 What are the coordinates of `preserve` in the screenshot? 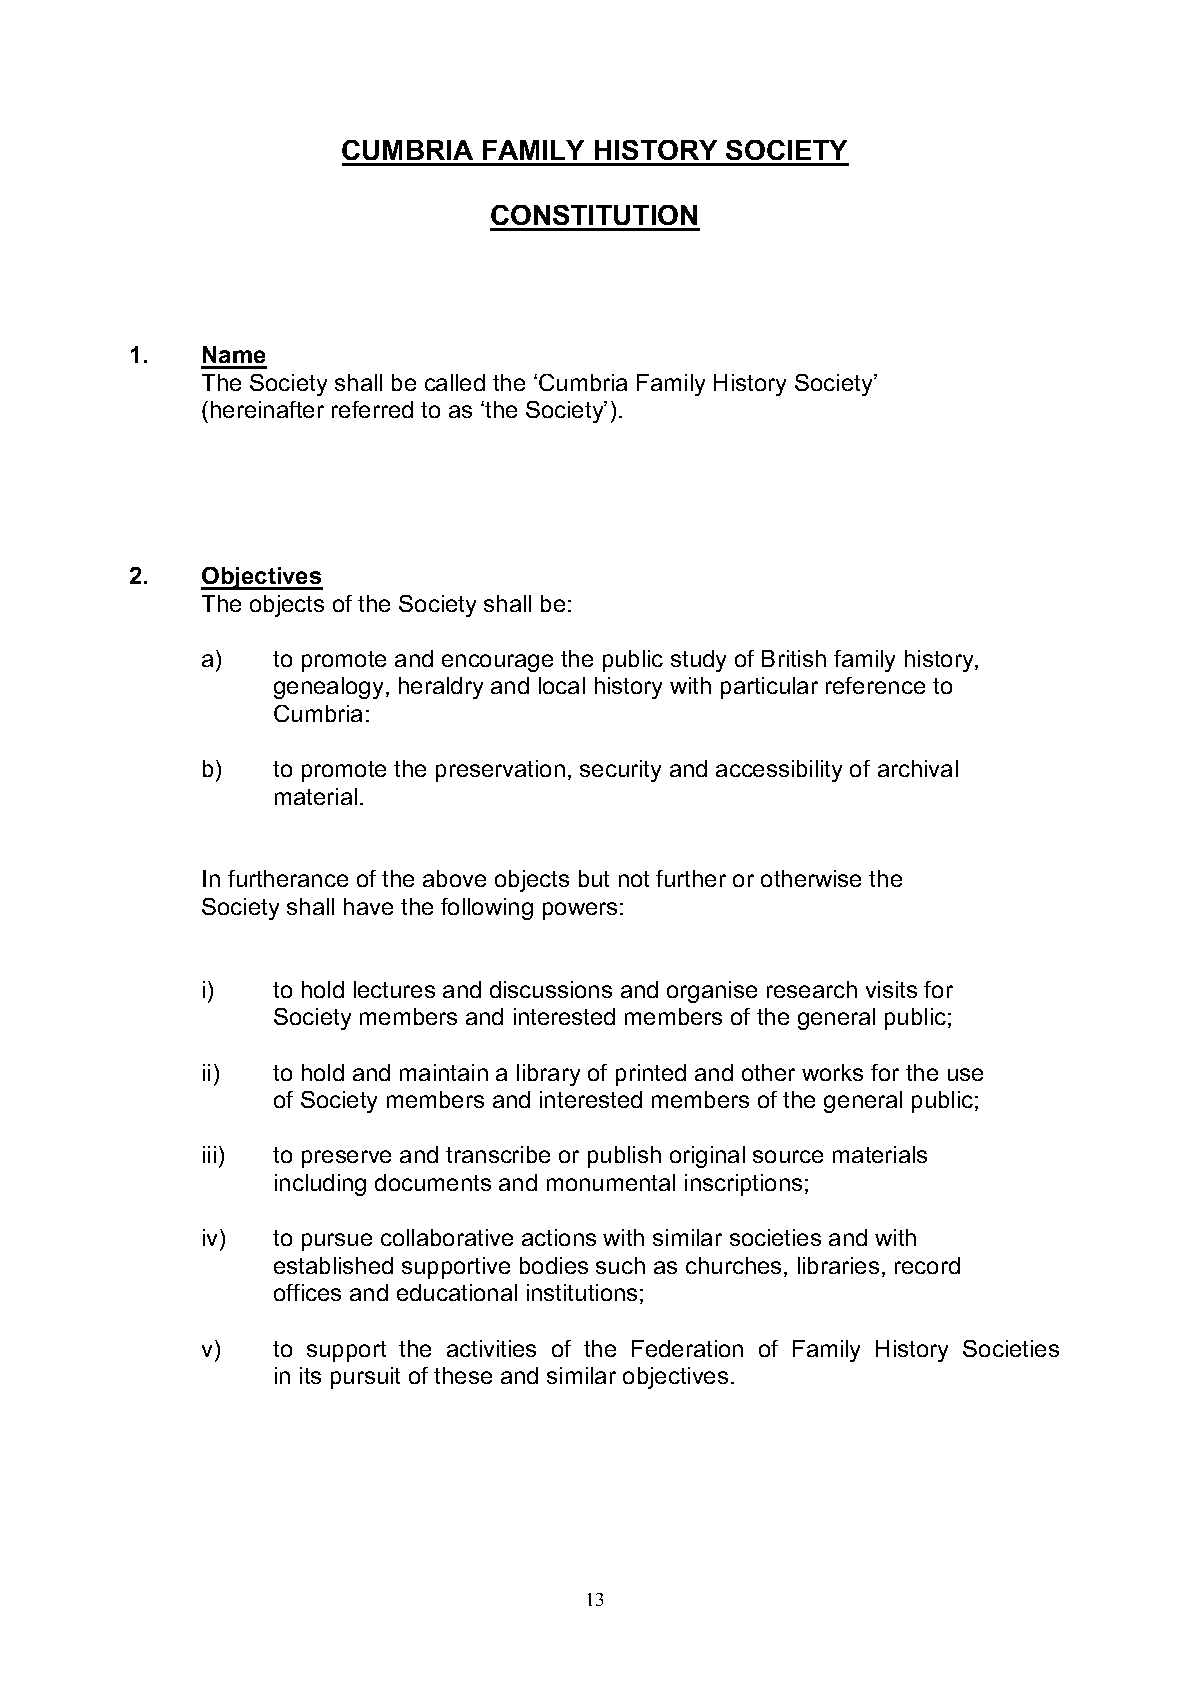 It's located at (346, 1159).
